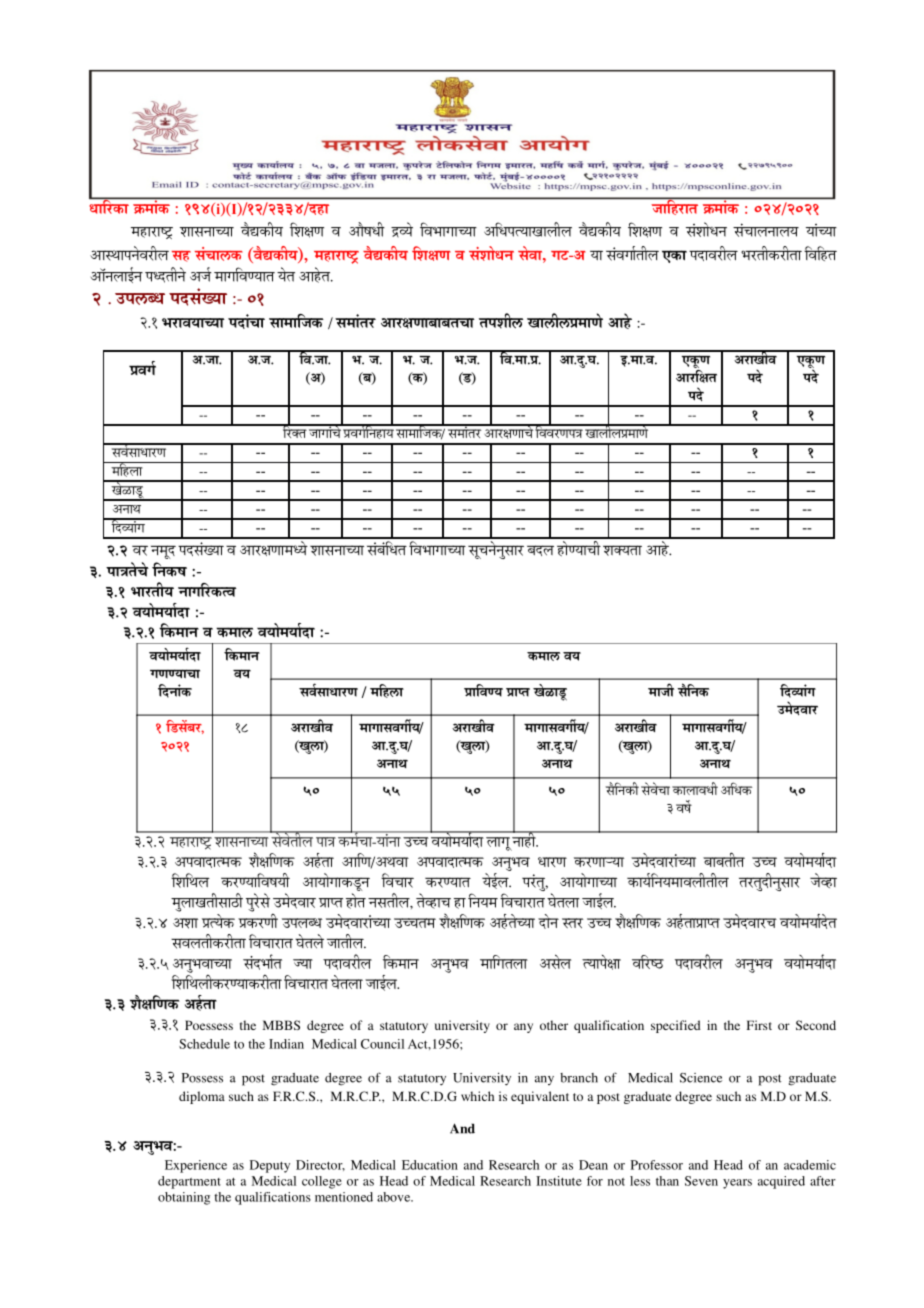  Describe the element at coordinates (540, 1097) in the screenshot. I see `equivalent` at that location.
